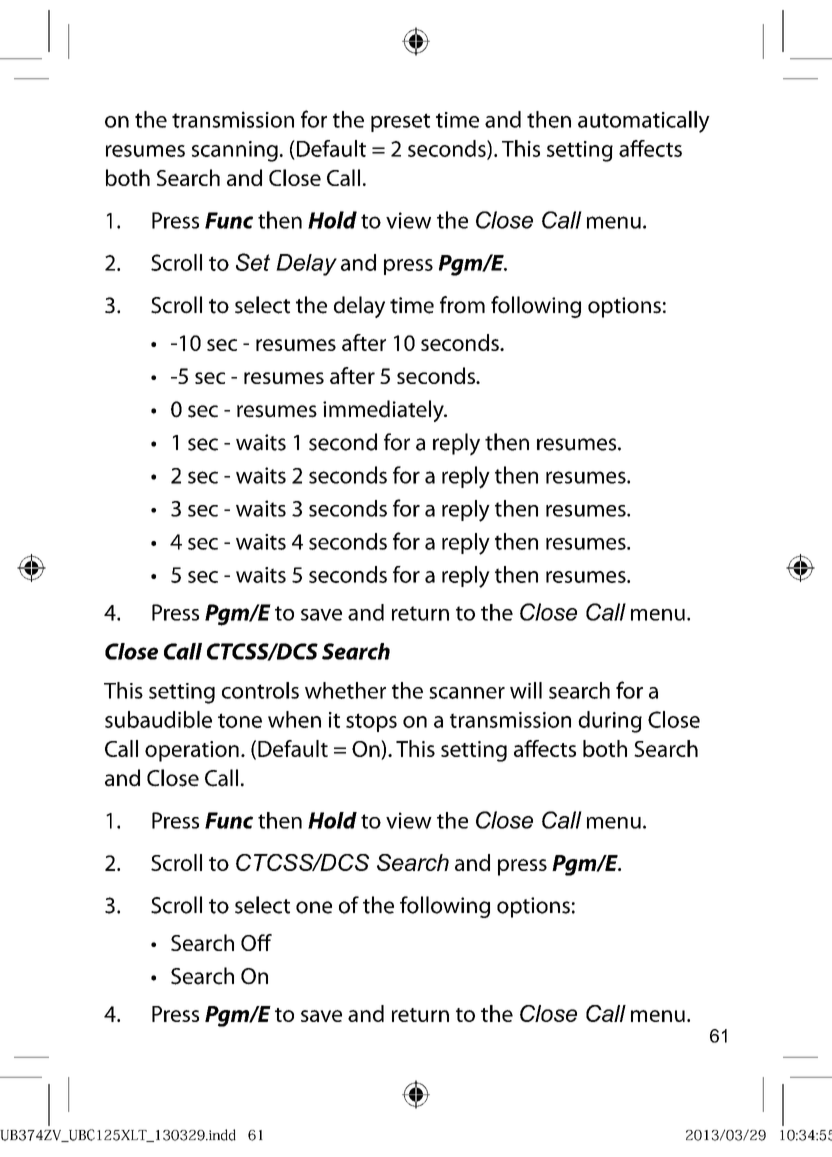 The width and height of the screenshot is (832, 1157). Describe the element at coordinates (240, 720) in the screenshot. I see `tone` at that location.
